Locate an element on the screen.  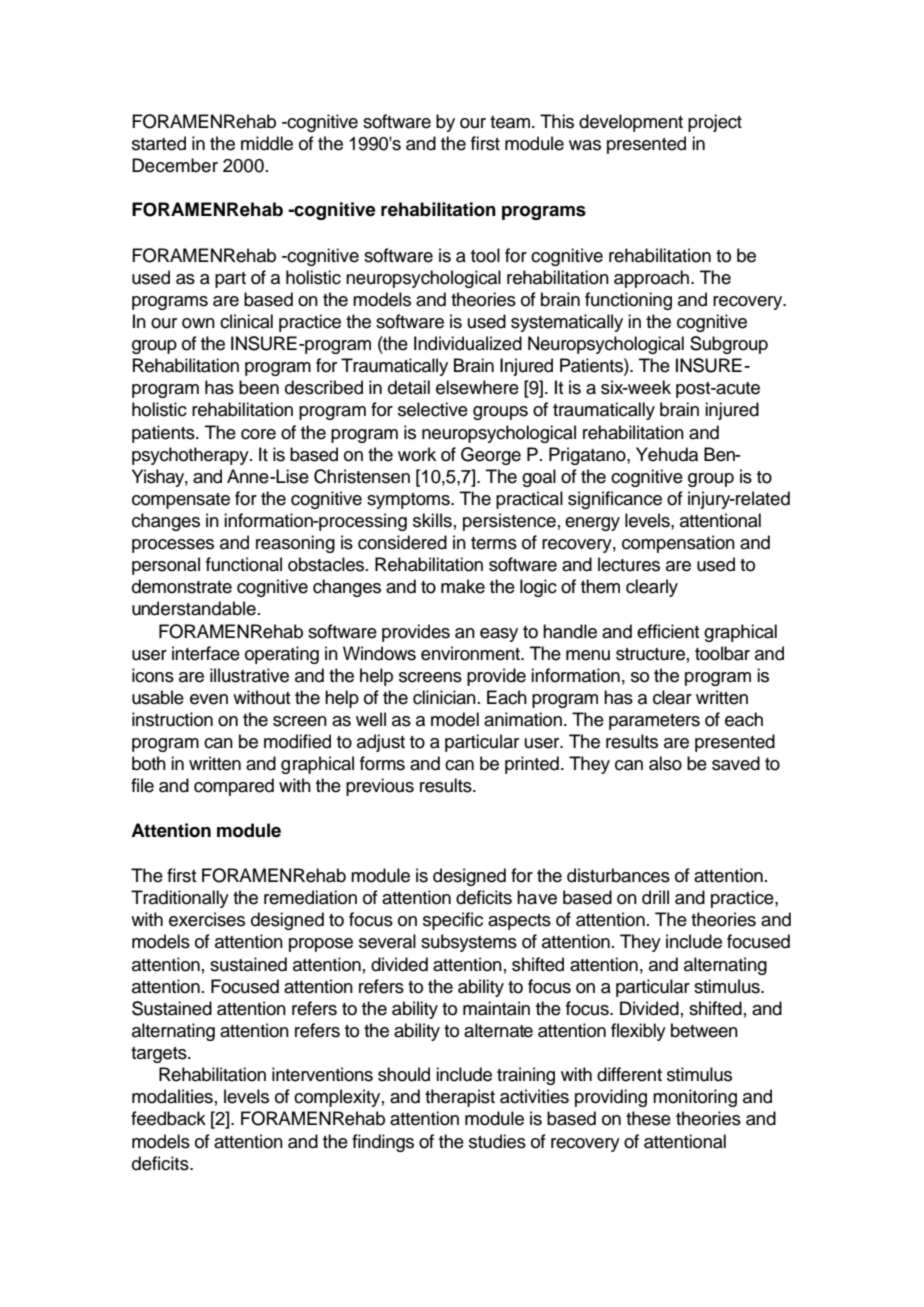
work is located at coordinates (417, 454).
